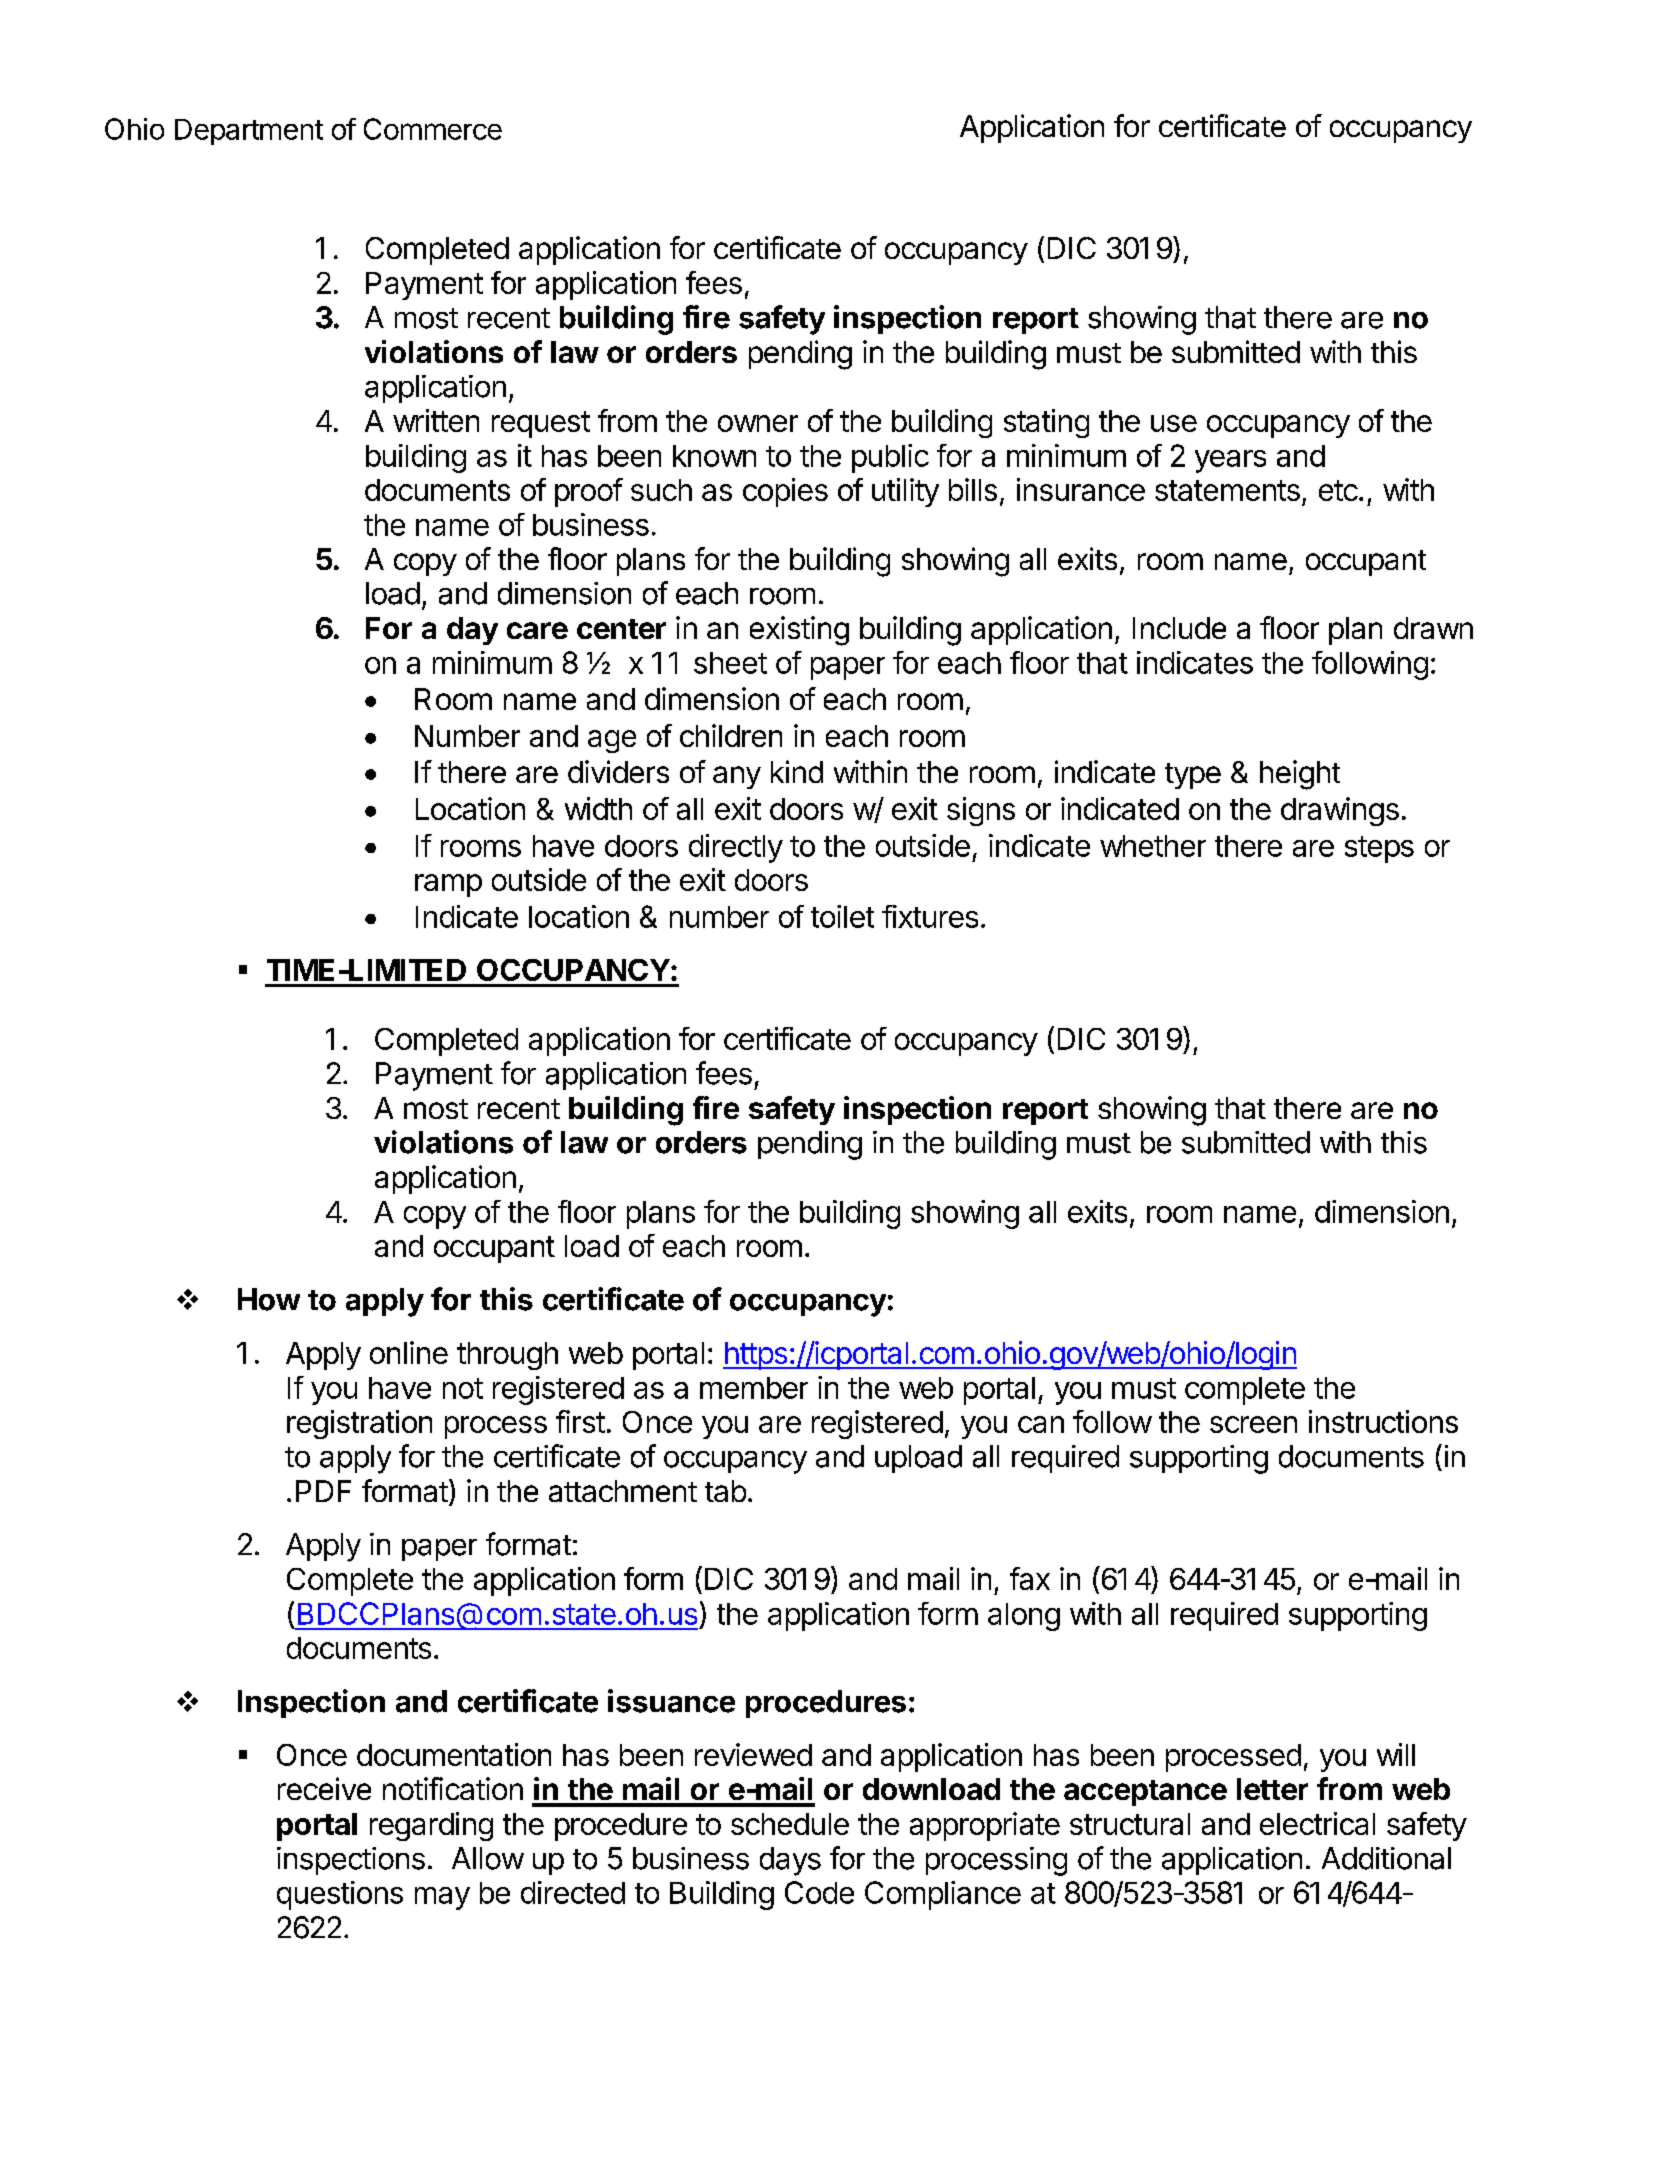  Describe the element at coordinates (1174, 423) in the screenshot. I see `use` at that location.
